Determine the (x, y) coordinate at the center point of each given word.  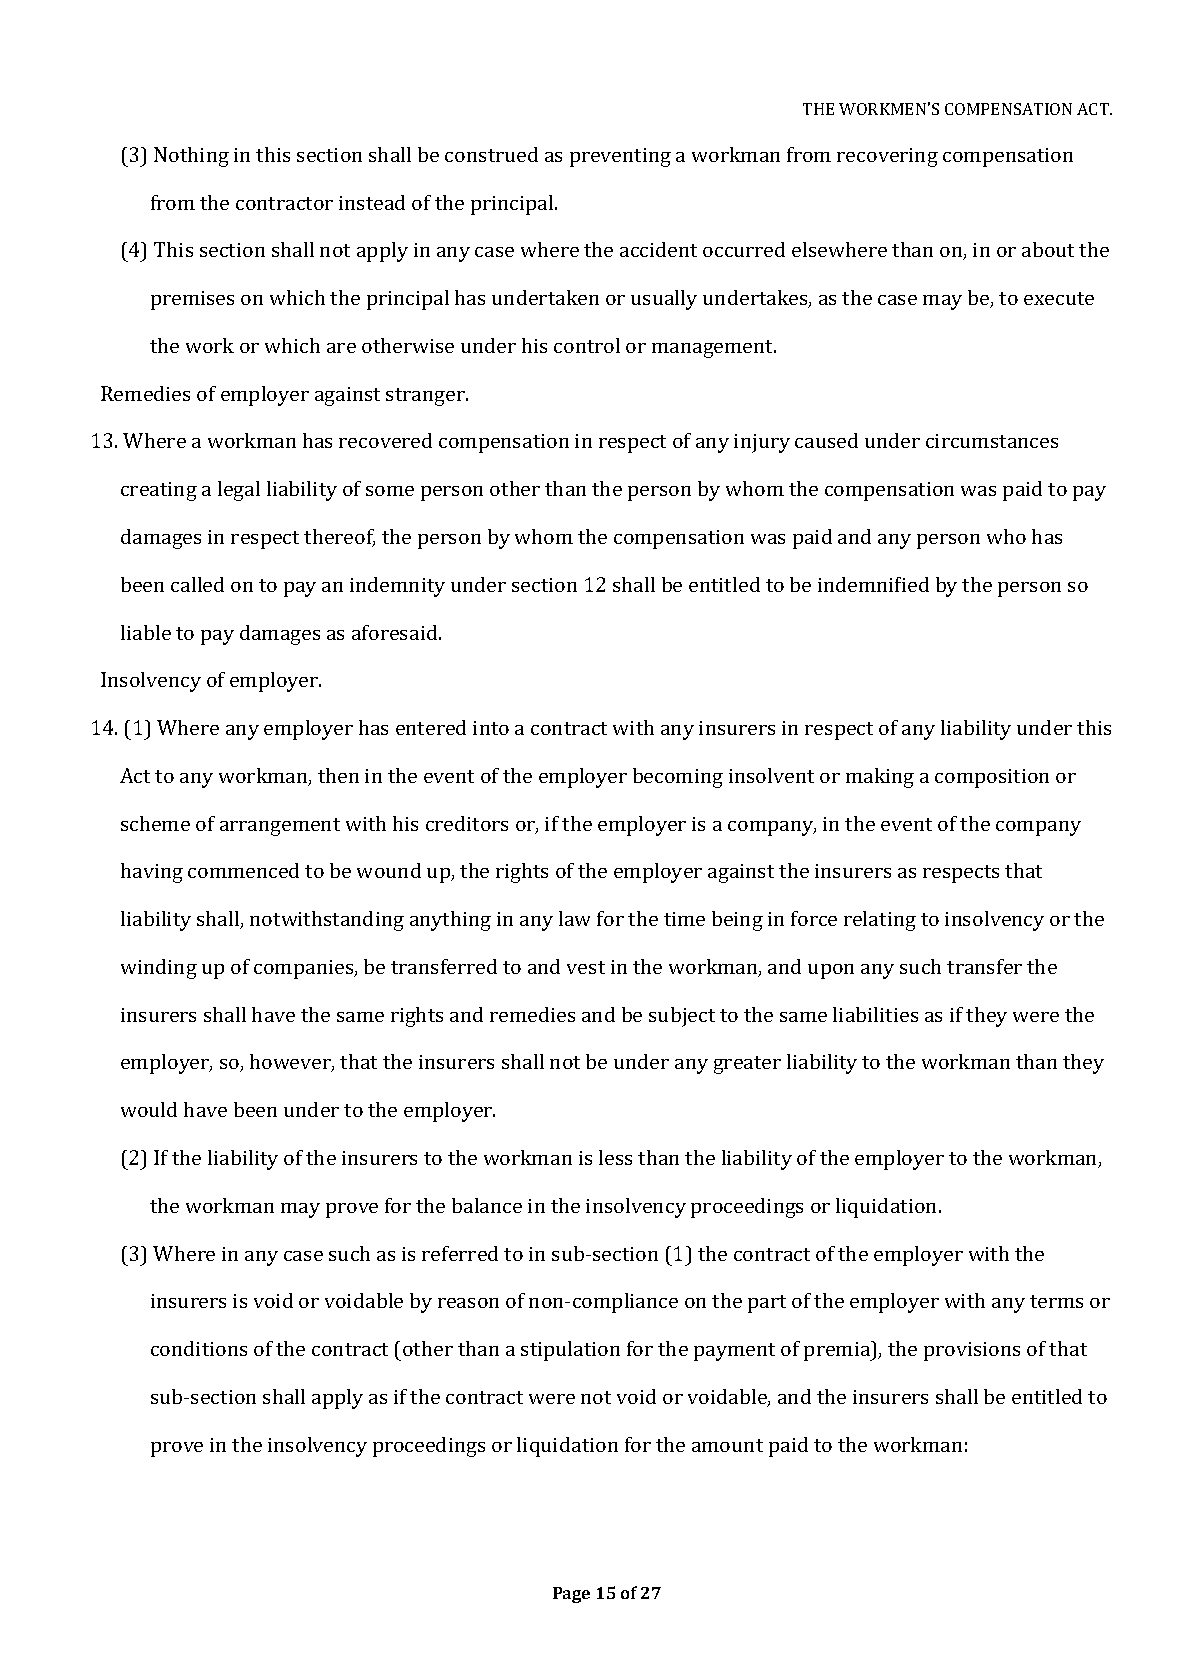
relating (880, 921)
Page (571, 1595)
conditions (199, 1348)
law (574, 918)
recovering (887, 157)
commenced (243, 870)
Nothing (191, 157)
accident (658, 249)
